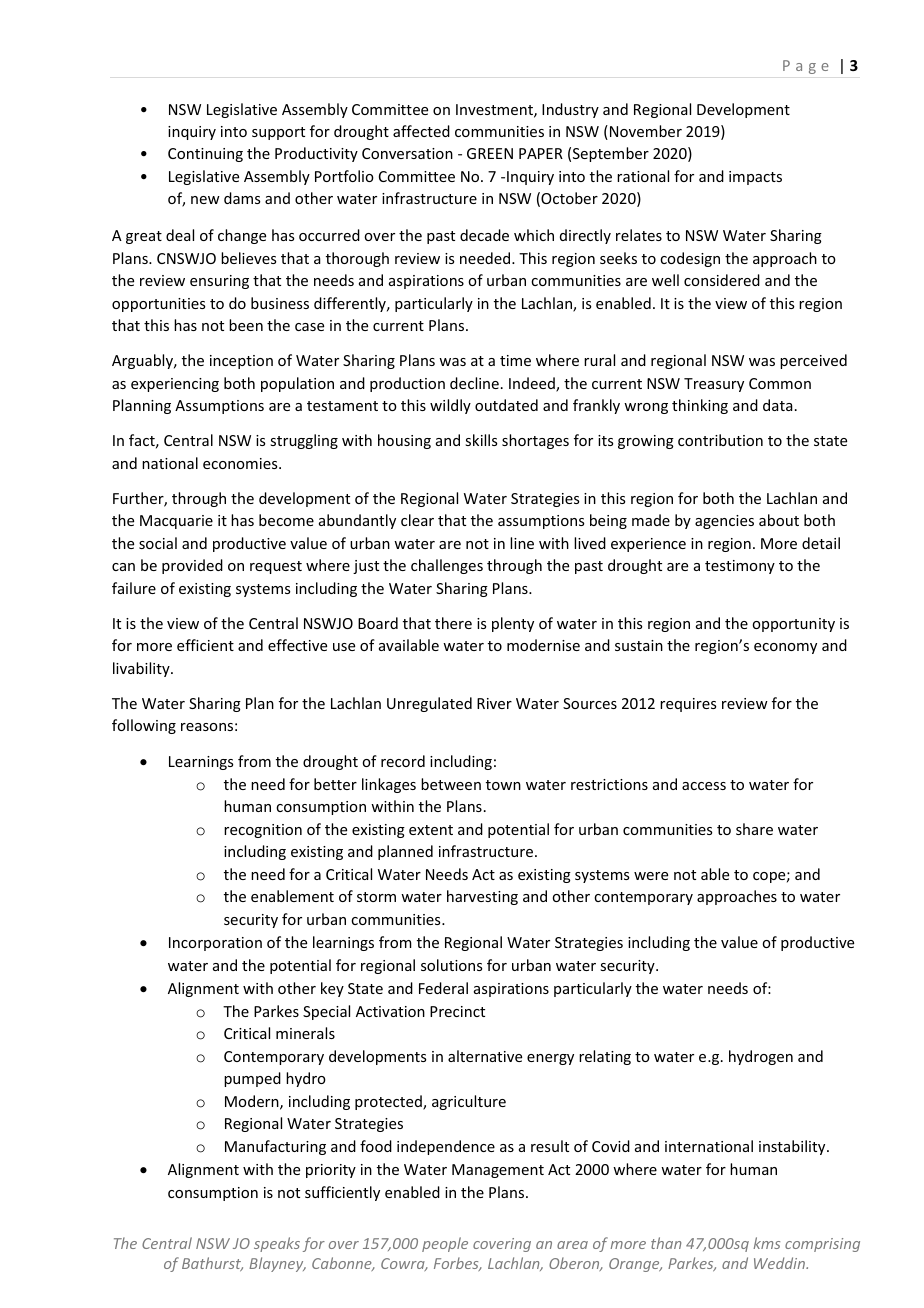  I want to click on GREEN, so click(490, 153).
